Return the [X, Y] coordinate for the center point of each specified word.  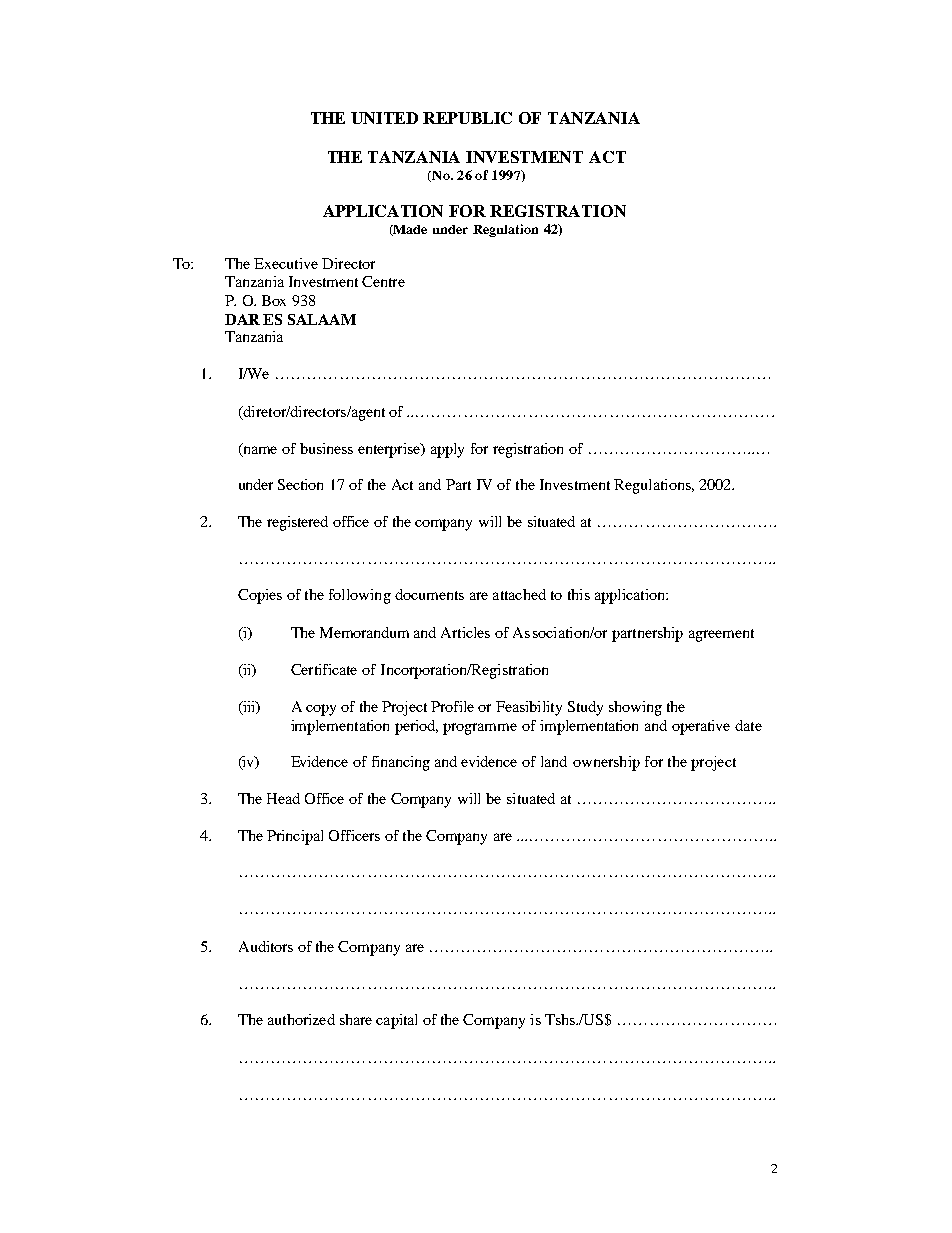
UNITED [384, 118]
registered [297, 523]
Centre [383, 281]
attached [519, 594]
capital [396, 1021]
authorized [301, 1019]
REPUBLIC [467, 118]
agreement [721, 635]
